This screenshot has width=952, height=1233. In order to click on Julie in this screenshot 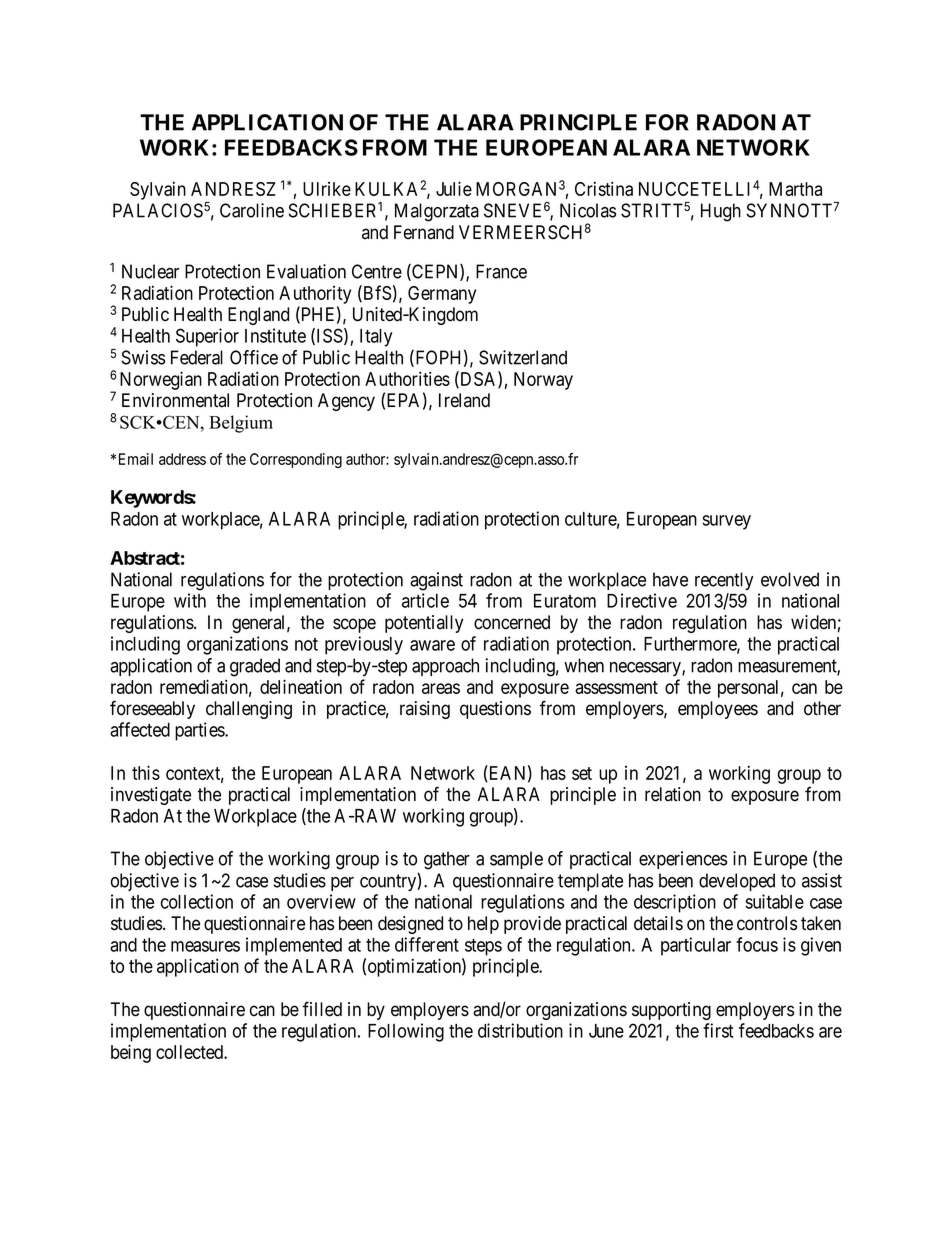, I will do `click(454, 188)`.
